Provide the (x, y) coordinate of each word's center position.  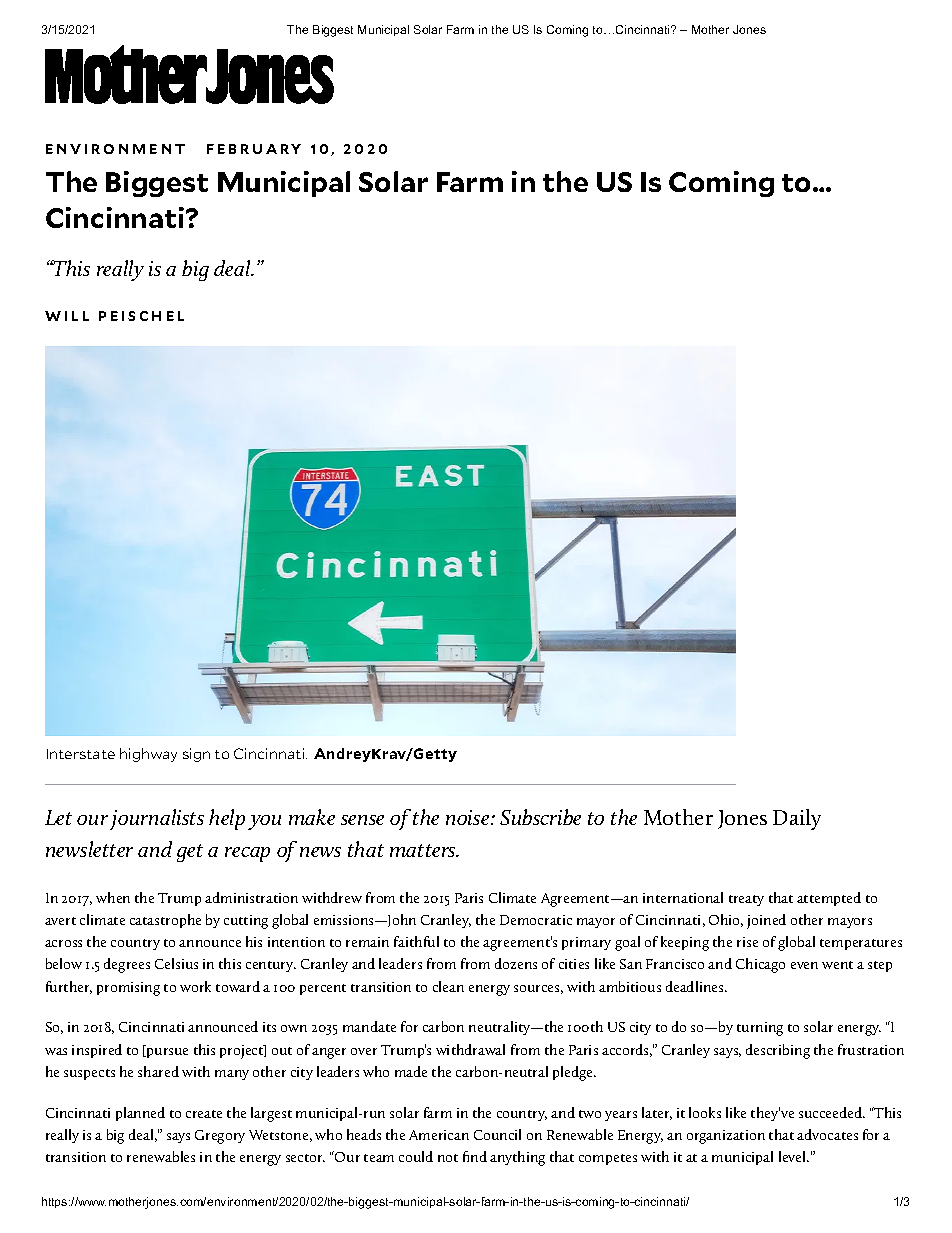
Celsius (176, 963)
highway (148, 755)
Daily (797, 819)
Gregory (220, 1137)
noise (467, 817)
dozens (516, 963)
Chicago (760, 965)
